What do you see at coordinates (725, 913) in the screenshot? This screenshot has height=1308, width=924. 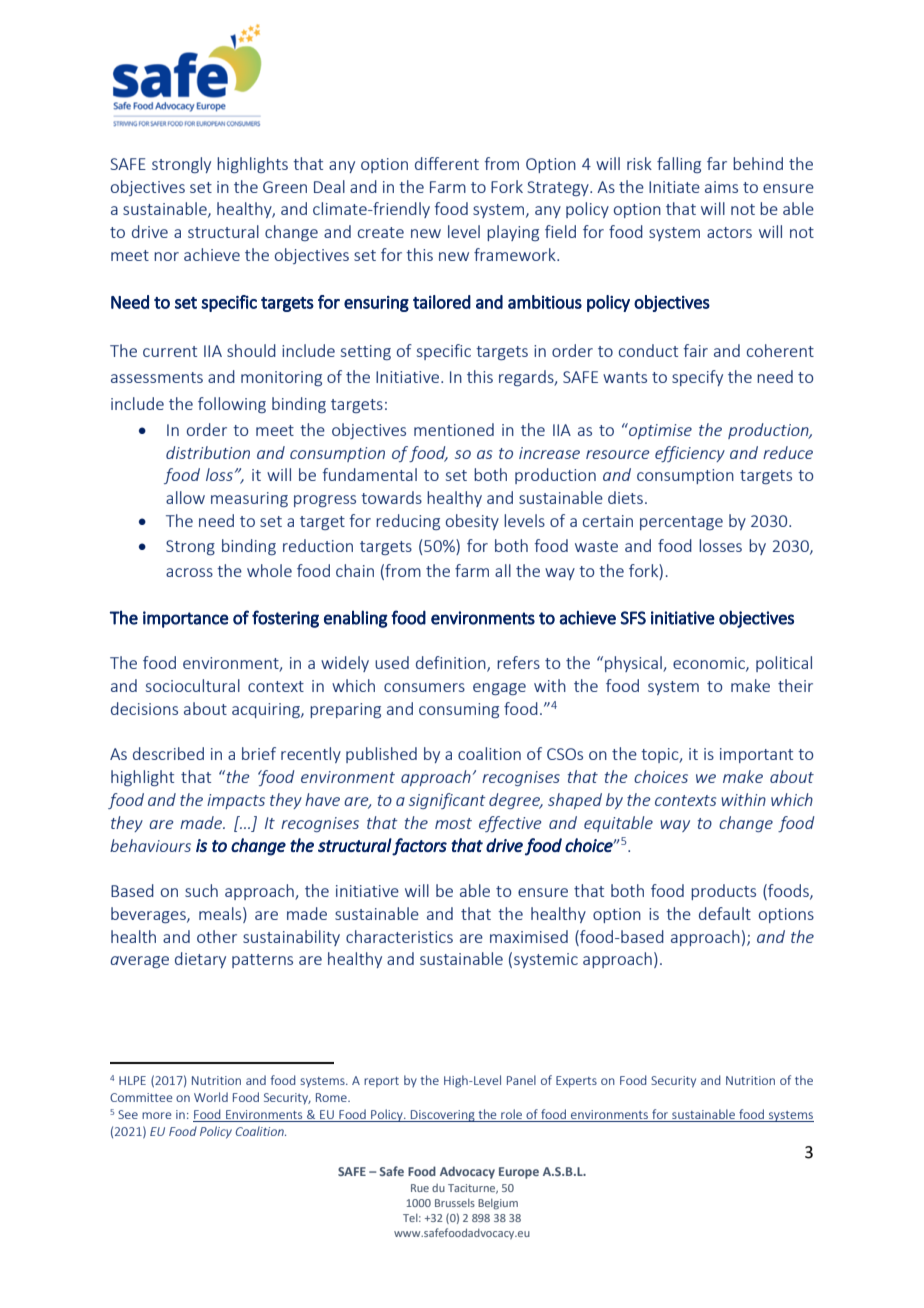 I see `default` at bounding box center [725, 913].
